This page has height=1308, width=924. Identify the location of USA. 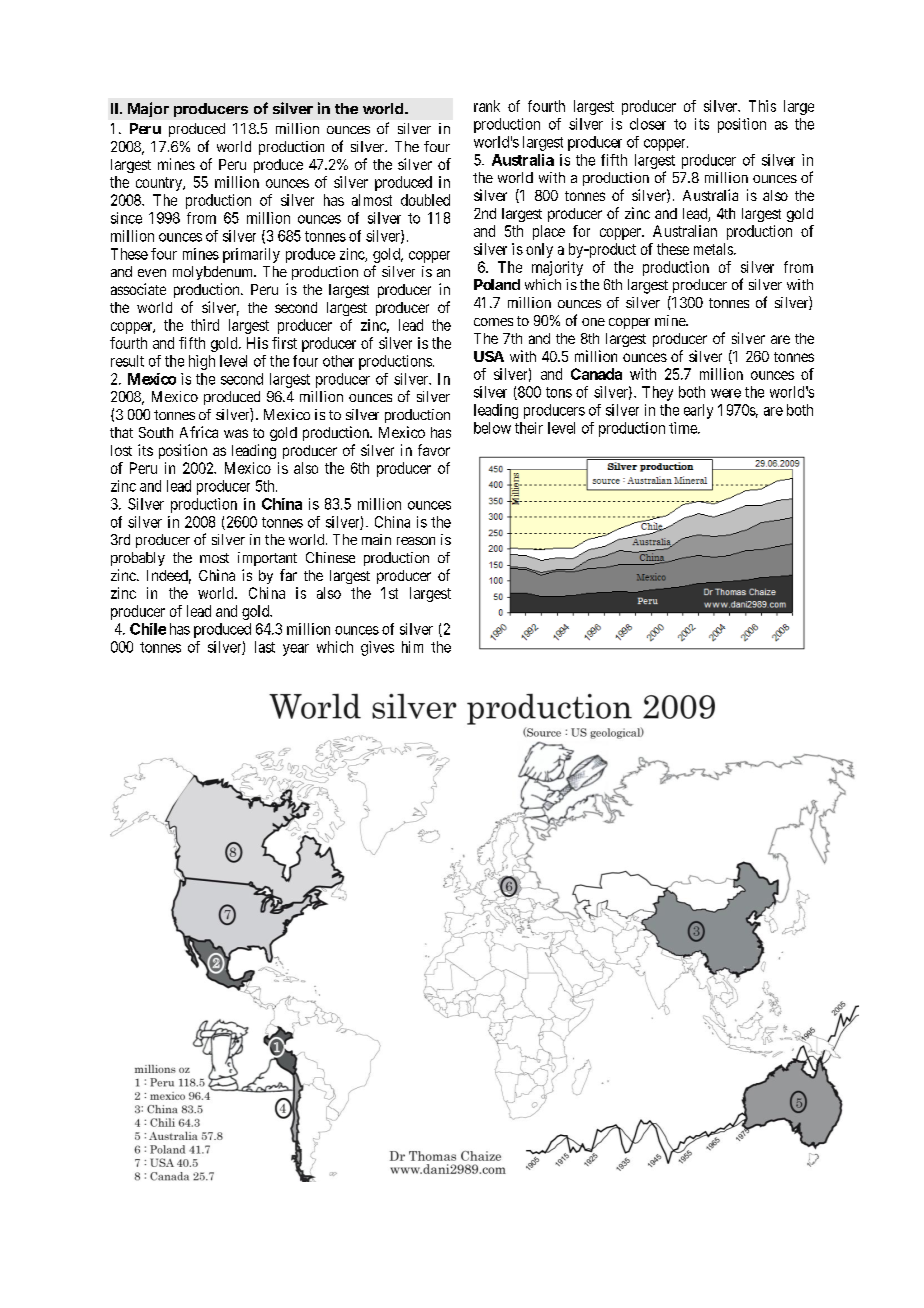
(489, 356).
